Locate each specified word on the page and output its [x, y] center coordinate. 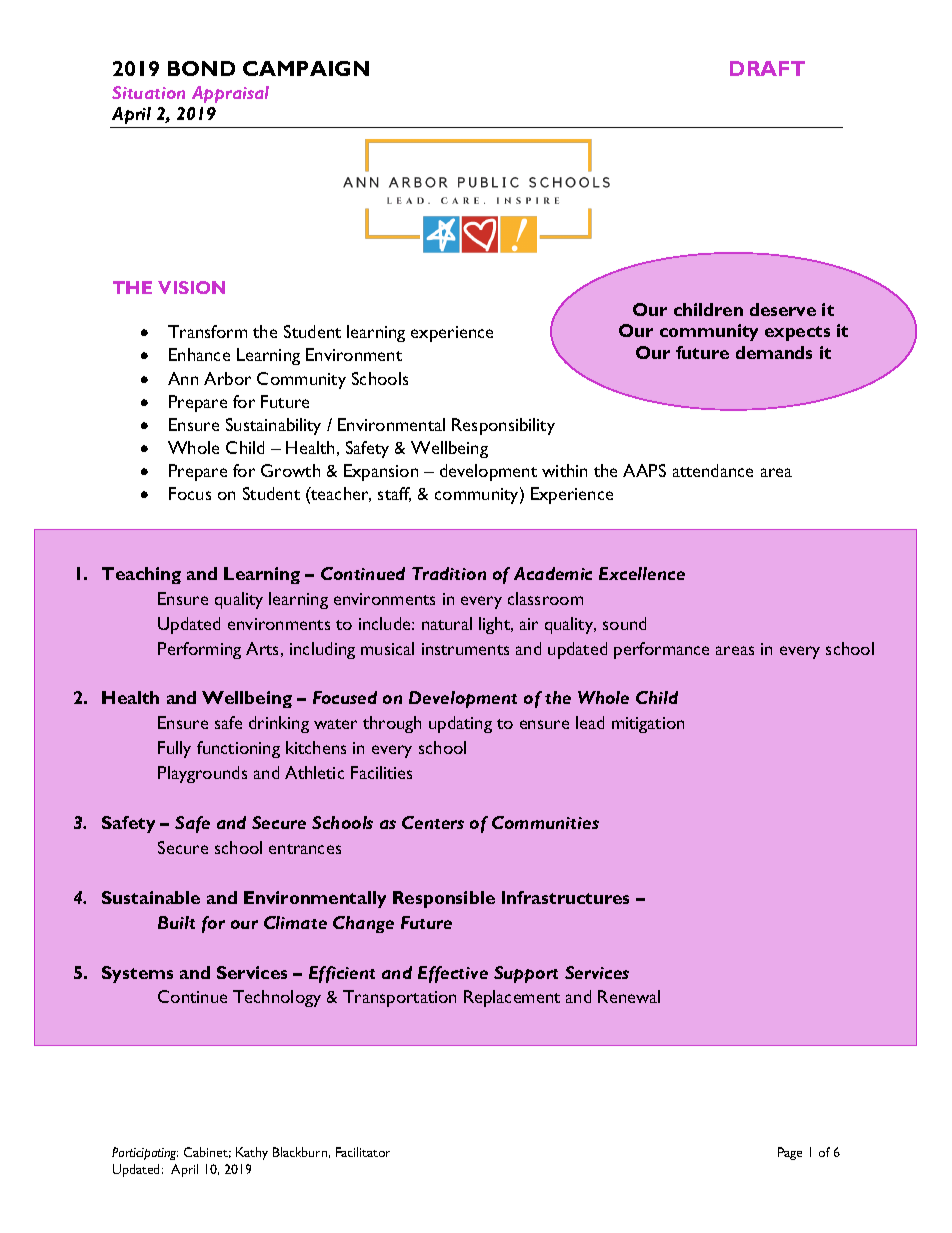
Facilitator [363, 1152]
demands [774, 352]
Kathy [252, 1153]
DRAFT [767, 68]
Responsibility [503, 426]
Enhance [199, 354]
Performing [199, 650]
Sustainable [151, 897]
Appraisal [230, 94]
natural [447, 623]
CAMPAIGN [306, 68]
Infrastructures [565, 897]
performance [661, 650]
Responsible [444, 899]
